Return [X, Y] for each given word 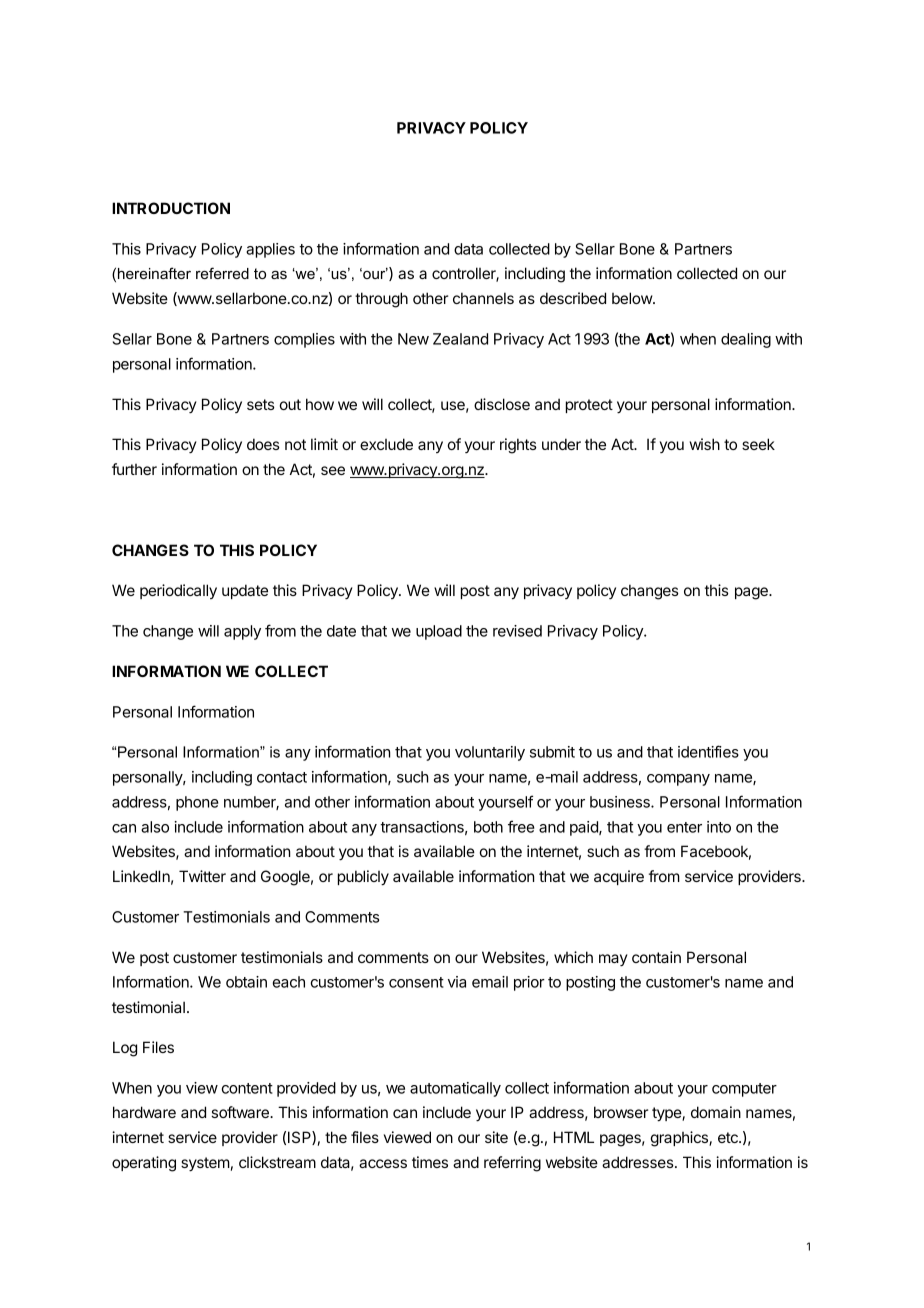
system [205, 1164]
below [633, 298]
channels [483, 298]
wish [705, 444]
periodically [178, 591]
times [430, 1162]
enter [684, 827]
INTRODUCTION [171, 208]
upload [439, 632]
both [488, 827]
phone [197, 803]
